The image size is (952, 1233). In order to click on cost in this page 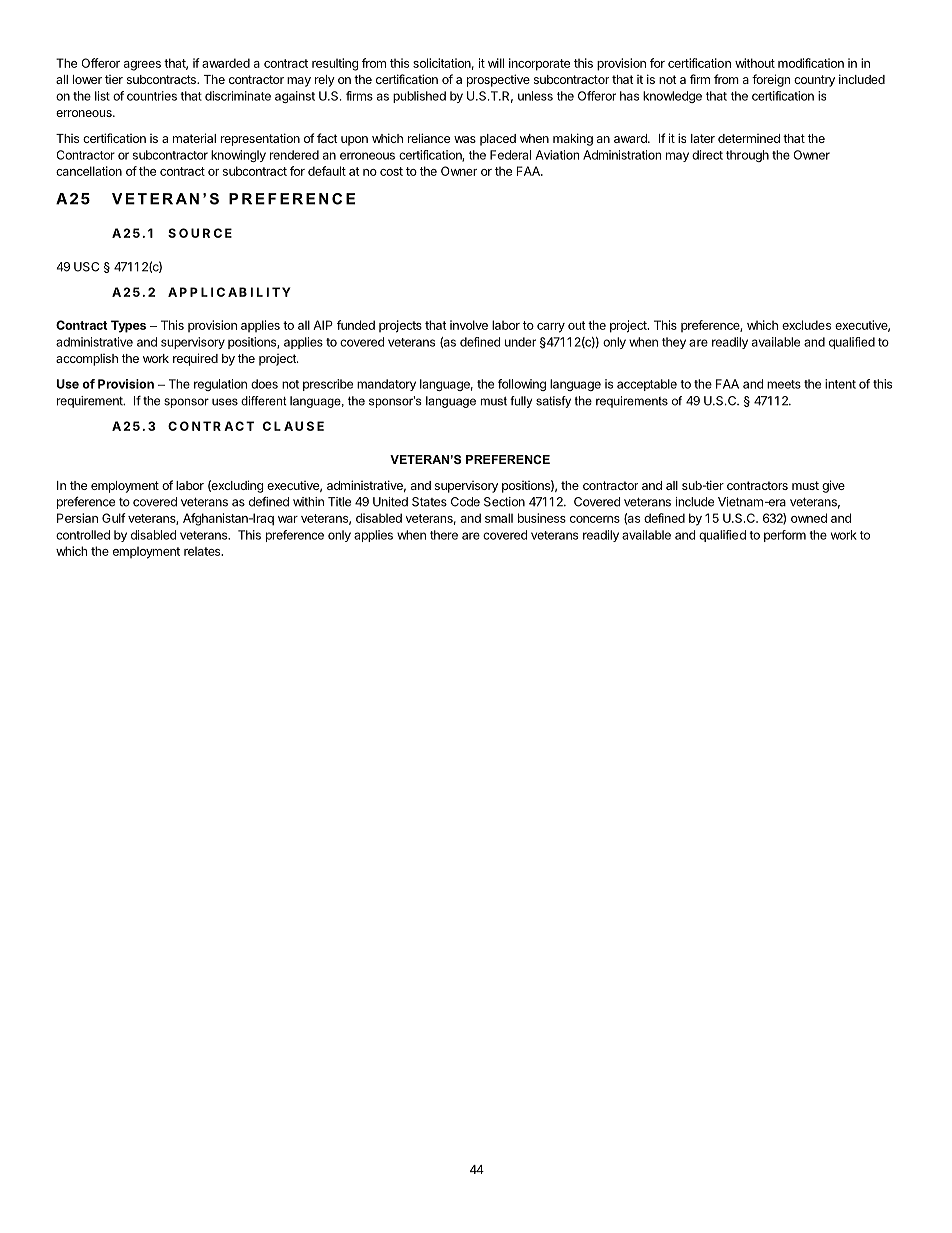, I will do `click(391, 171)`.
